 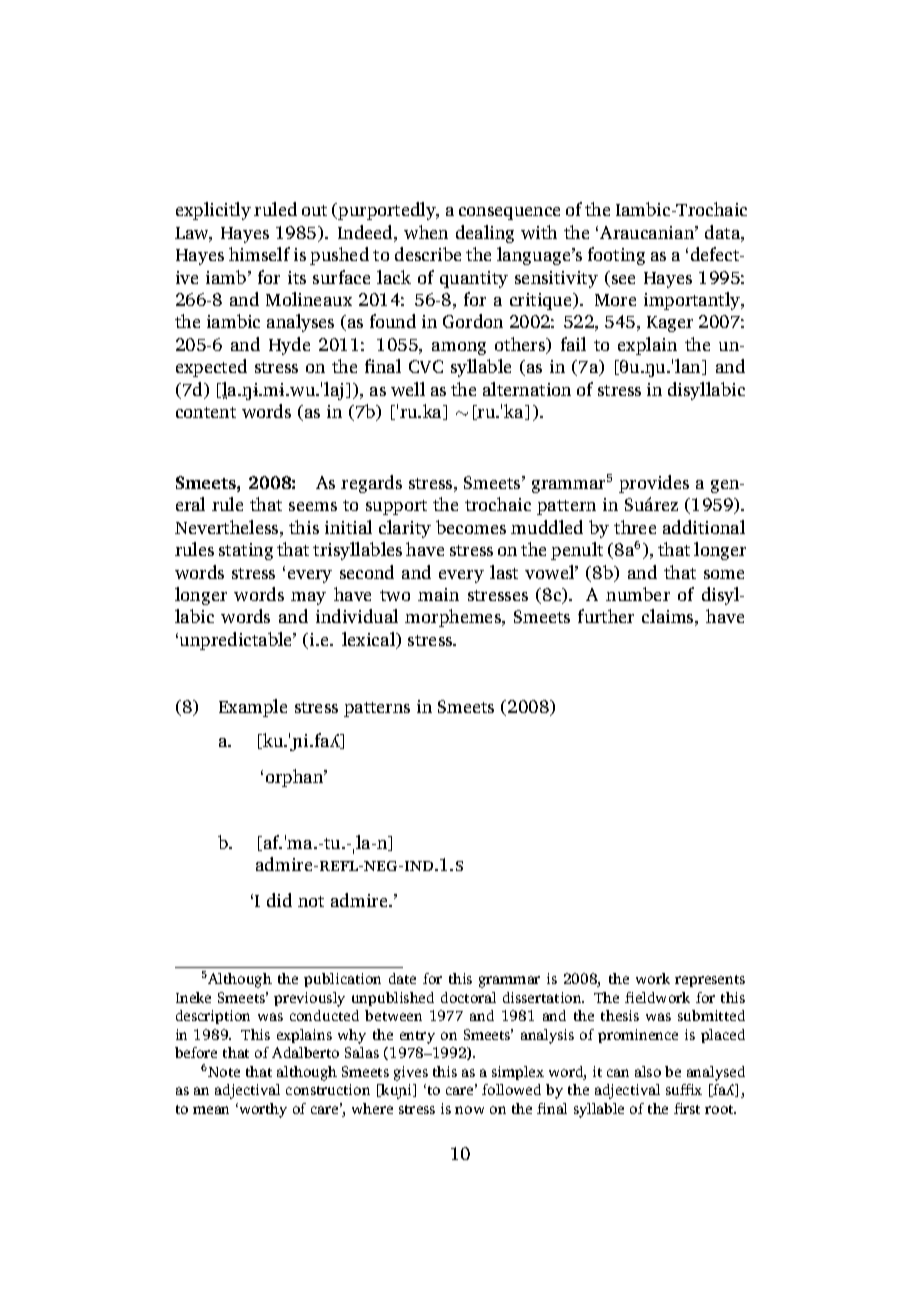 What do you see at coordinates (408, 389) in the screenshot?
I see `well` at bounding box center [408, 389].
